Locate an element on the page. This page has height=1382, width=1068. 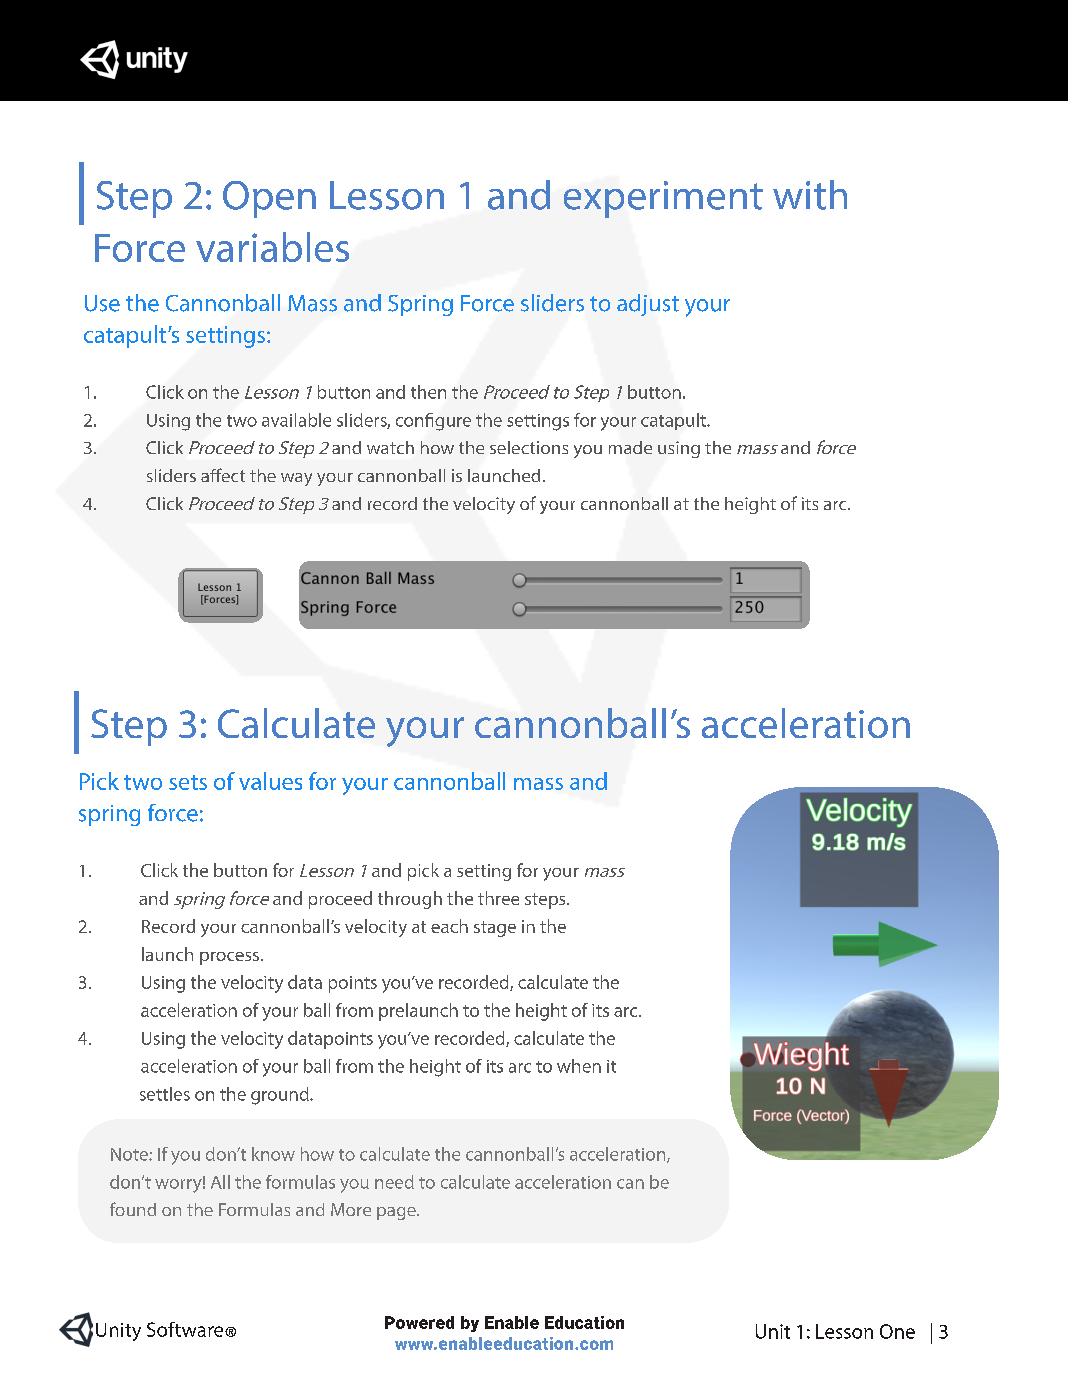
each is located at coordinates (449, 926).
